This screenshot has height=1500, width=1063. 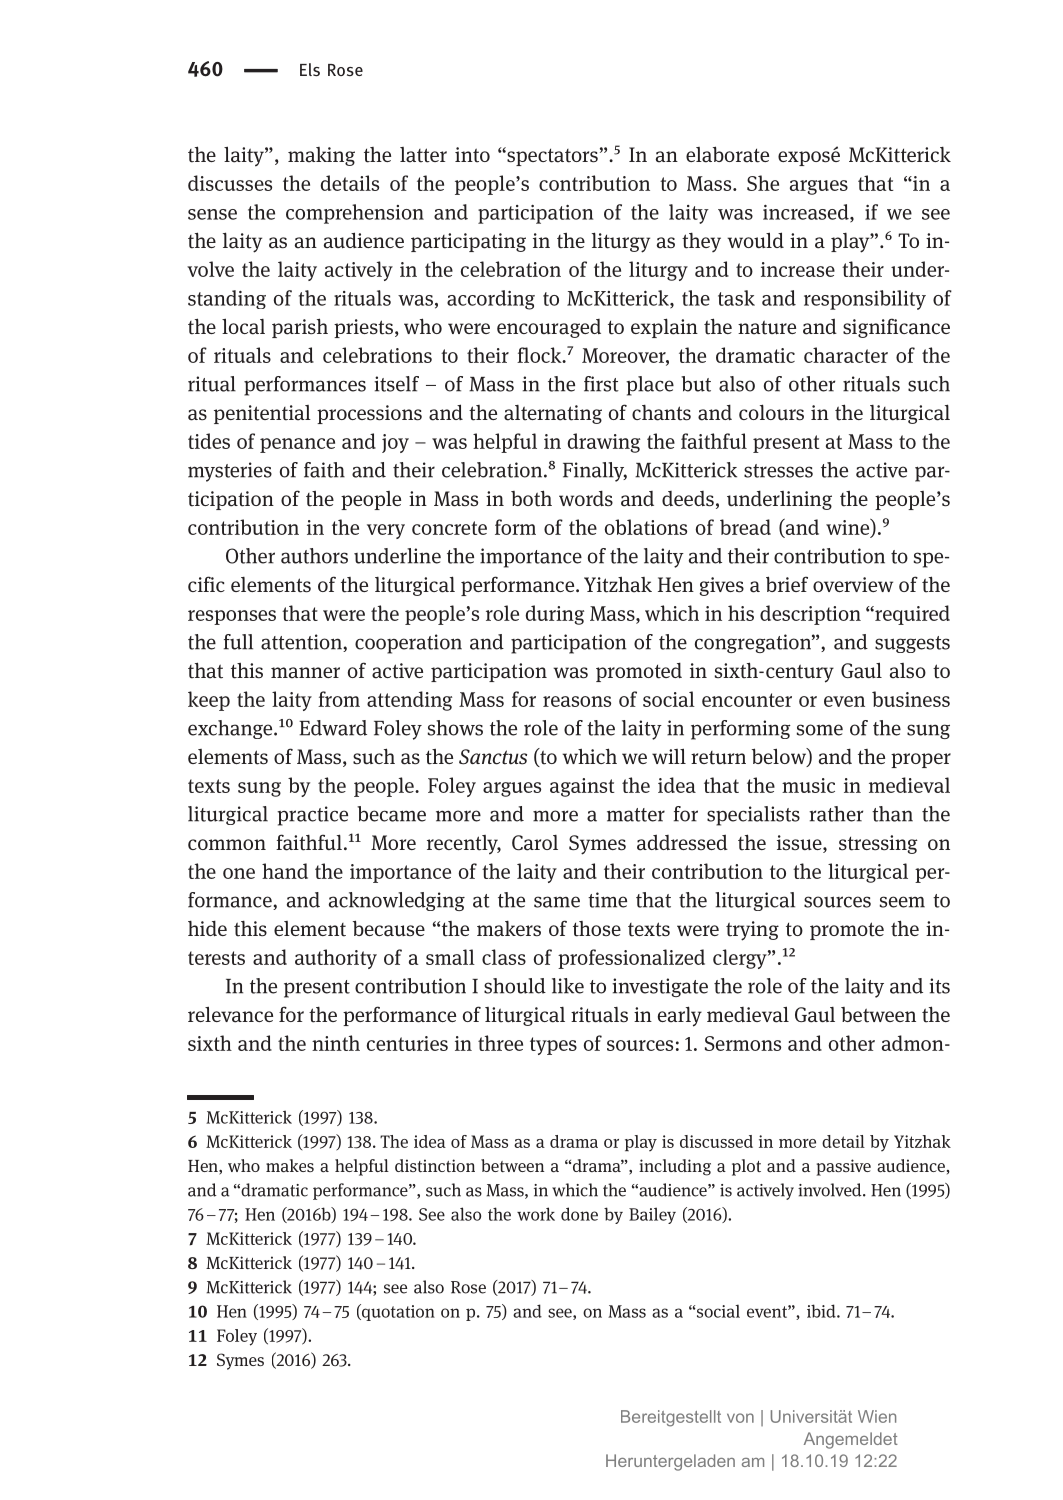 I want to click on some, so click(x=820, y=730).
